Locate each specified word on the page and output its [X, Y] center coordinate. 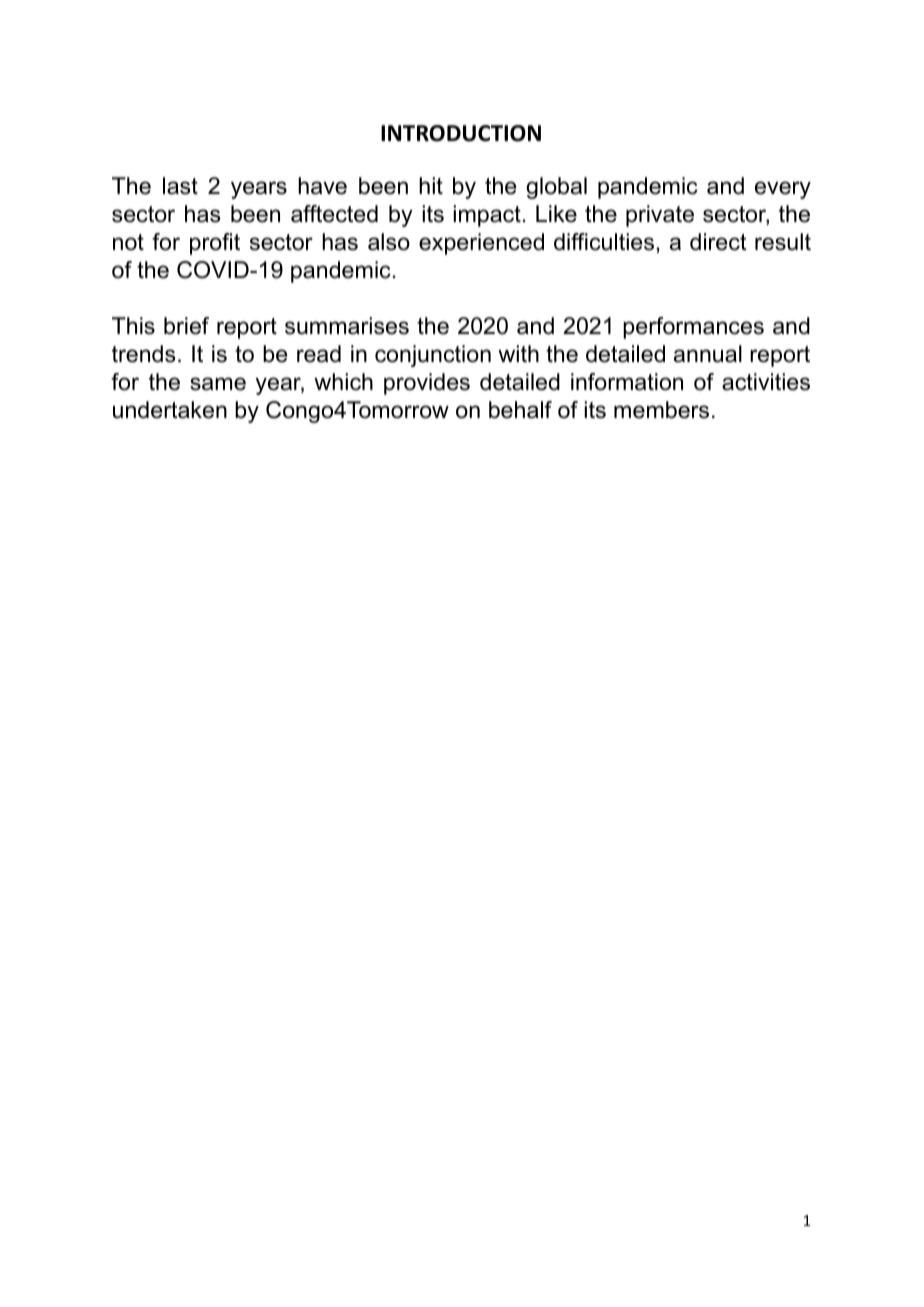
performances [693, 328]
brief [186, 326]
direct [718, 242]
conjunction [433, 356]
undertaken [170, 410]
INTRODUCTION [461, 133]
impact [487, 216]
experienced [481, 244]
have [322, 186]
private [660, 216]
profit [215, 244]
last [180, 186]
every [783, 190]
